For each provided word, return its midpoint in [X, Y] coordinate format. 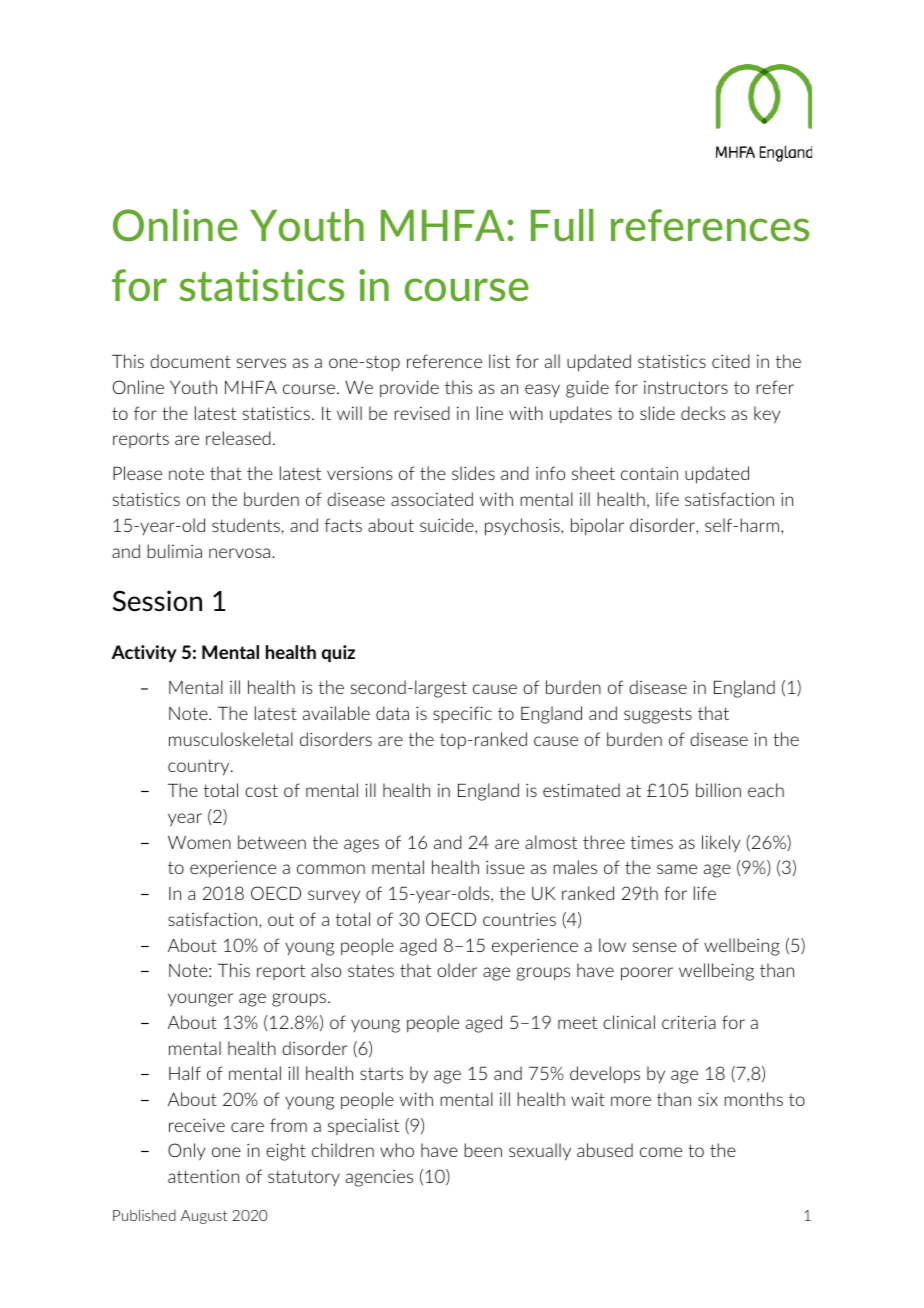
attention [203, 1176]
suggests [658, 715]
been [483, 1150]
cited [731, 361]
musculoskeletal [231, 739]
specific [462, 714]
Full [562, 225]
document [190, 361]
